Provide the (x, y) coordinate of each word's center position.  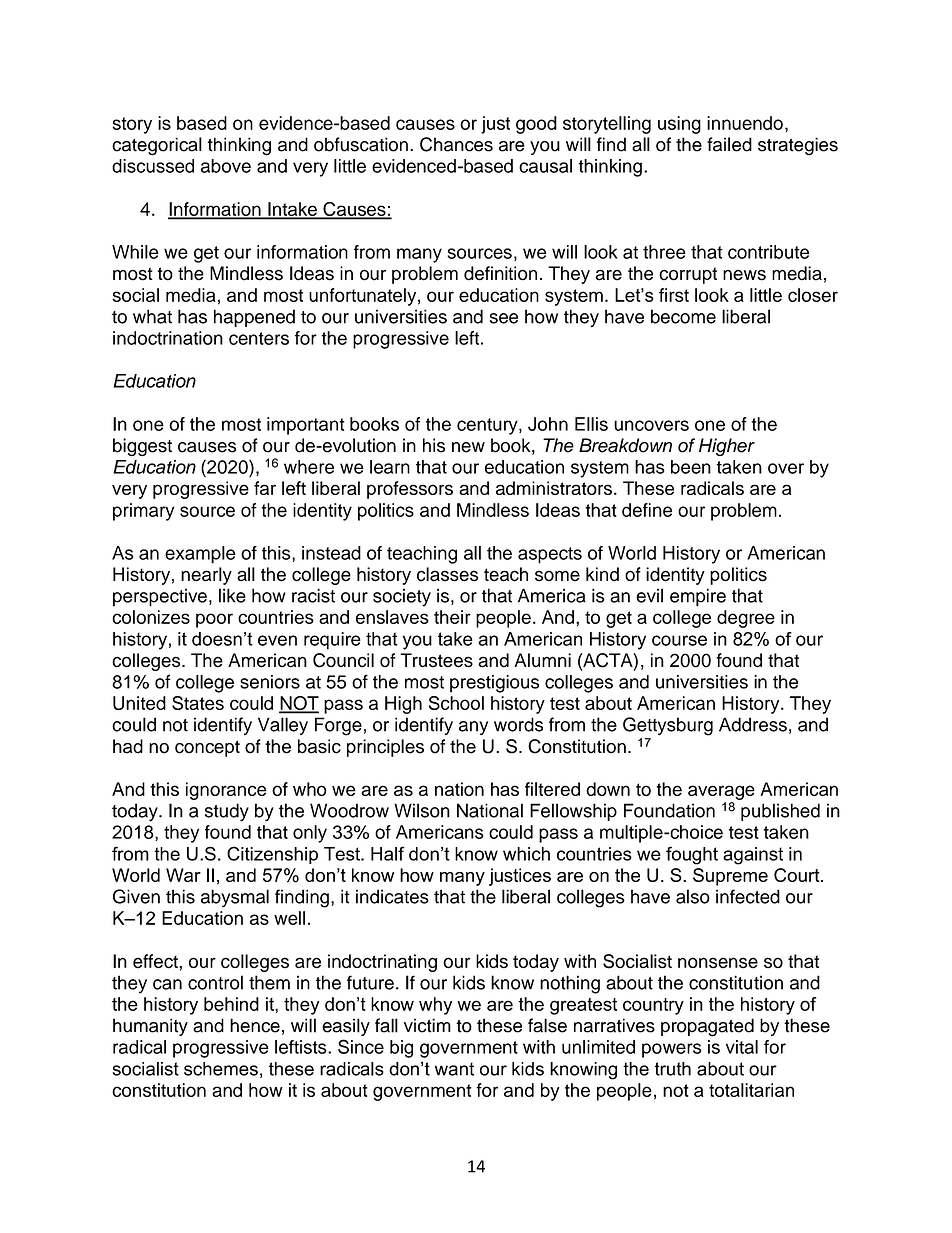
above (226, 166)
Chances (456, 144)
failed (729, 144)
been (691, 467)
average (721, 792)
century (488, 426)
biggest (142, 447)
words (518, 724)
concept (207, 748)
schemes (221, 1069)
